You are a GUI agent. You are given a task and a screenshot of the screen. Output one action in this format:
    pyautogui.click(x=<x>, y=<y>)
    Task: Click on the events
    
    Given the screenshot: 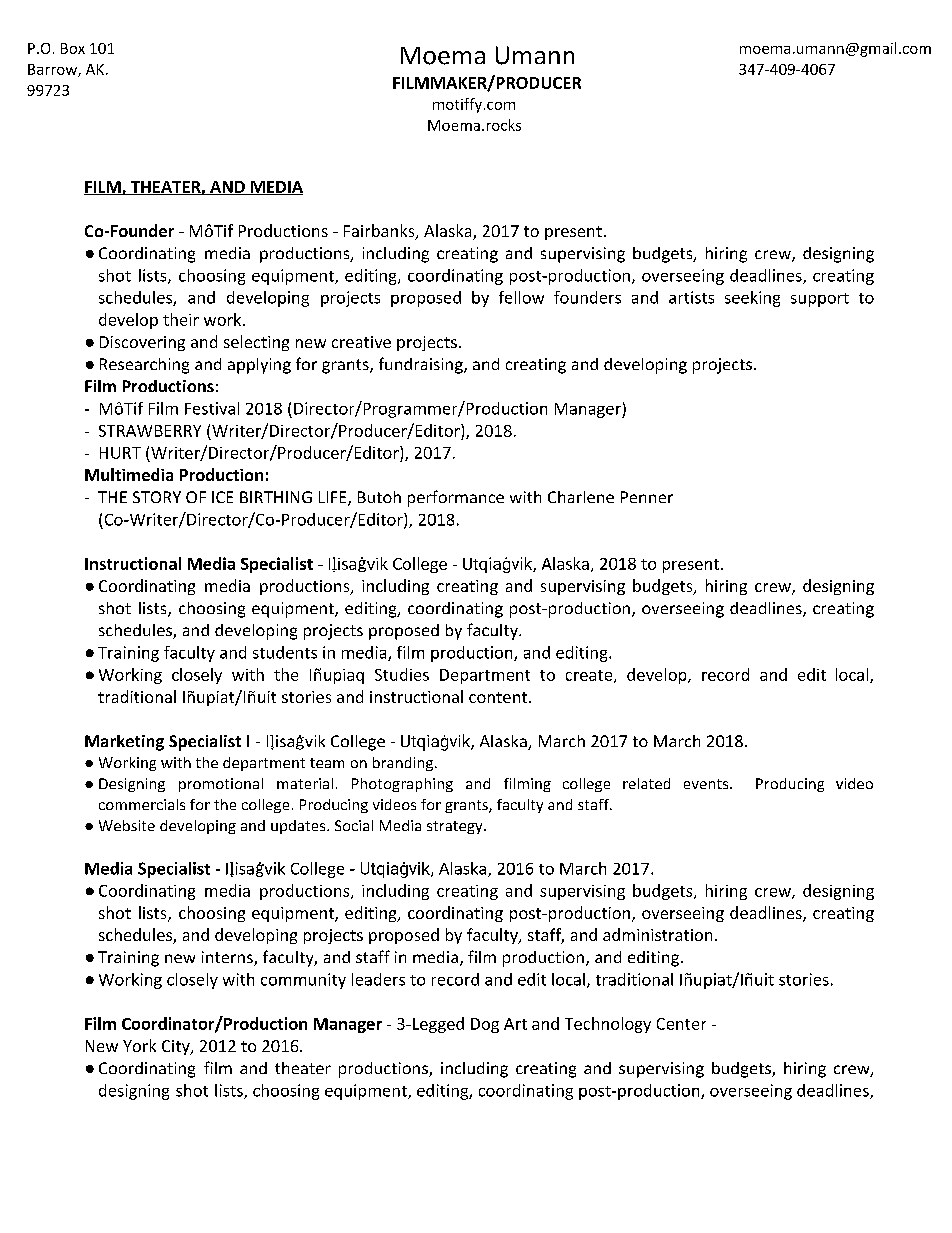 What is the action you would take?
    pyautogui.click(x=707, y=784)
